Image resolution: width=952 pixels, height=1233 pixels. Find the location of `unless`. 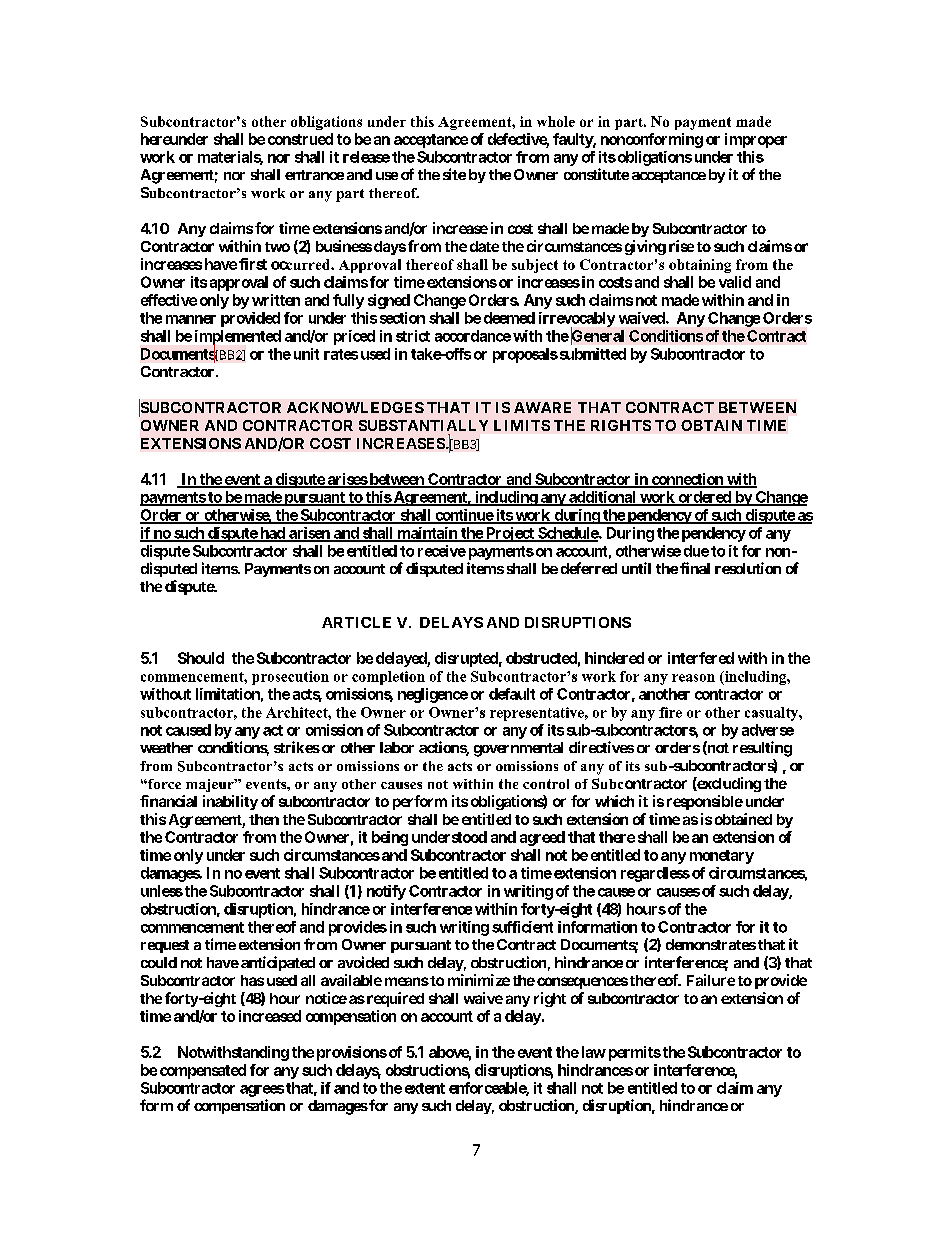

unless is located at coordinates (162, 891).
